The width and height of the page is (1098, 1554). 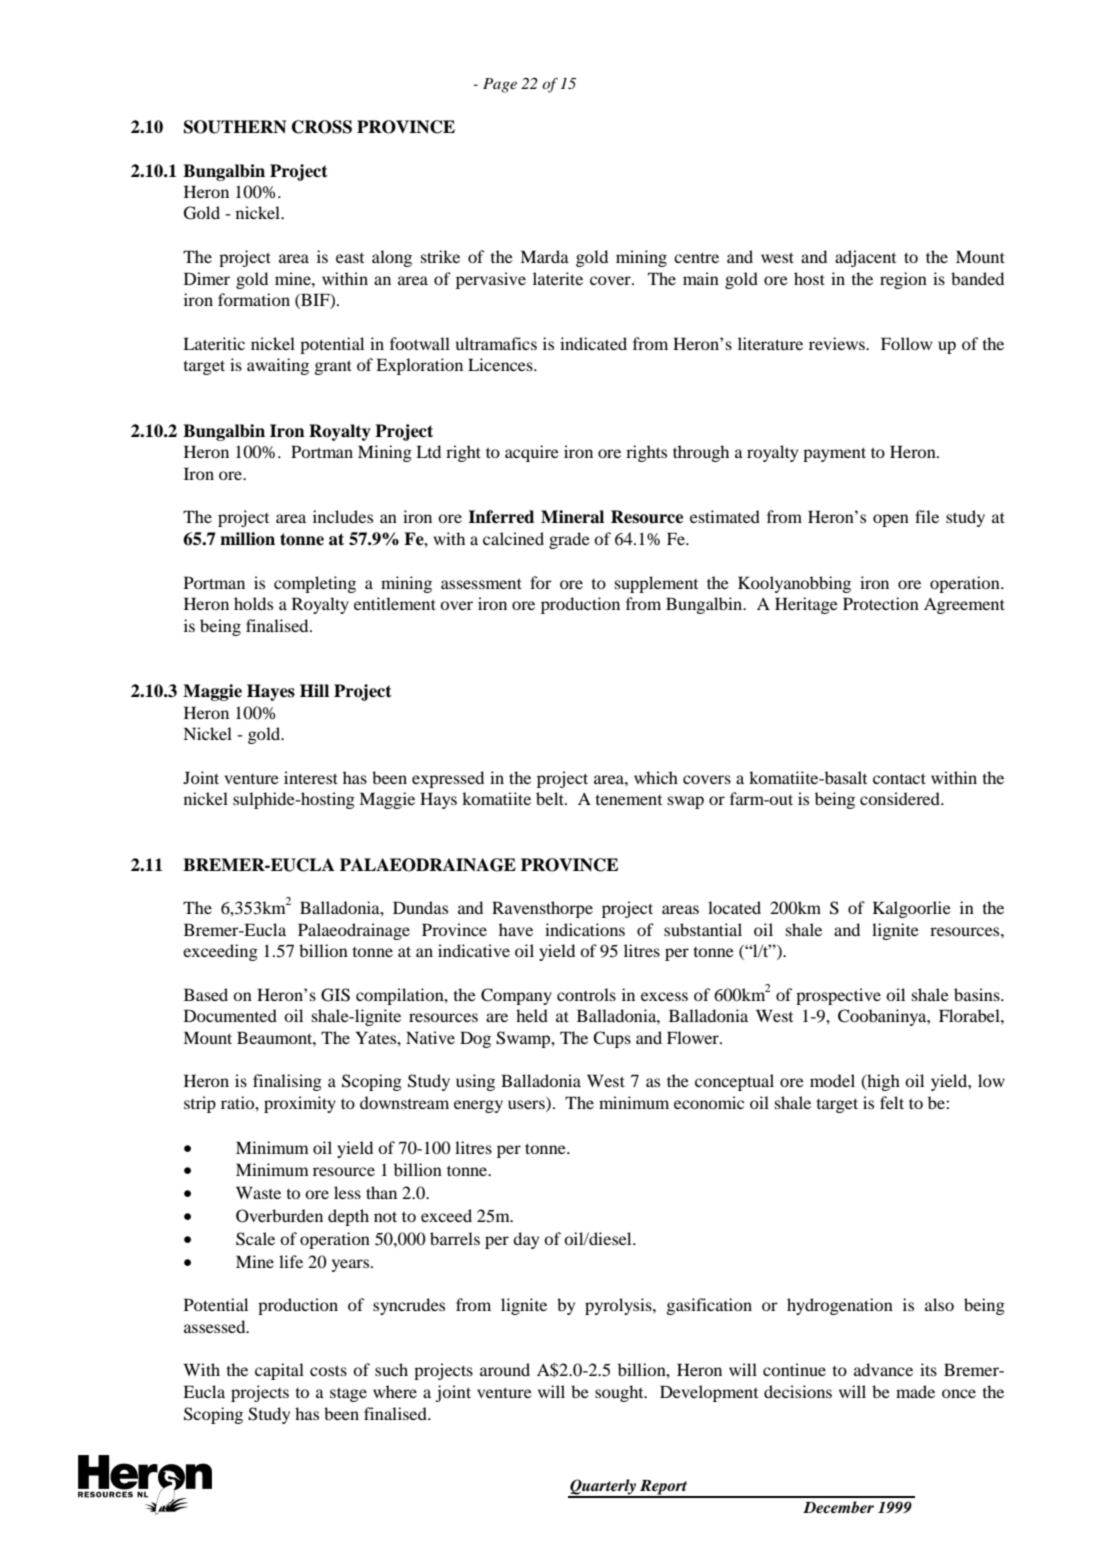 I want to click on belt, so click(x=551, y=798).
